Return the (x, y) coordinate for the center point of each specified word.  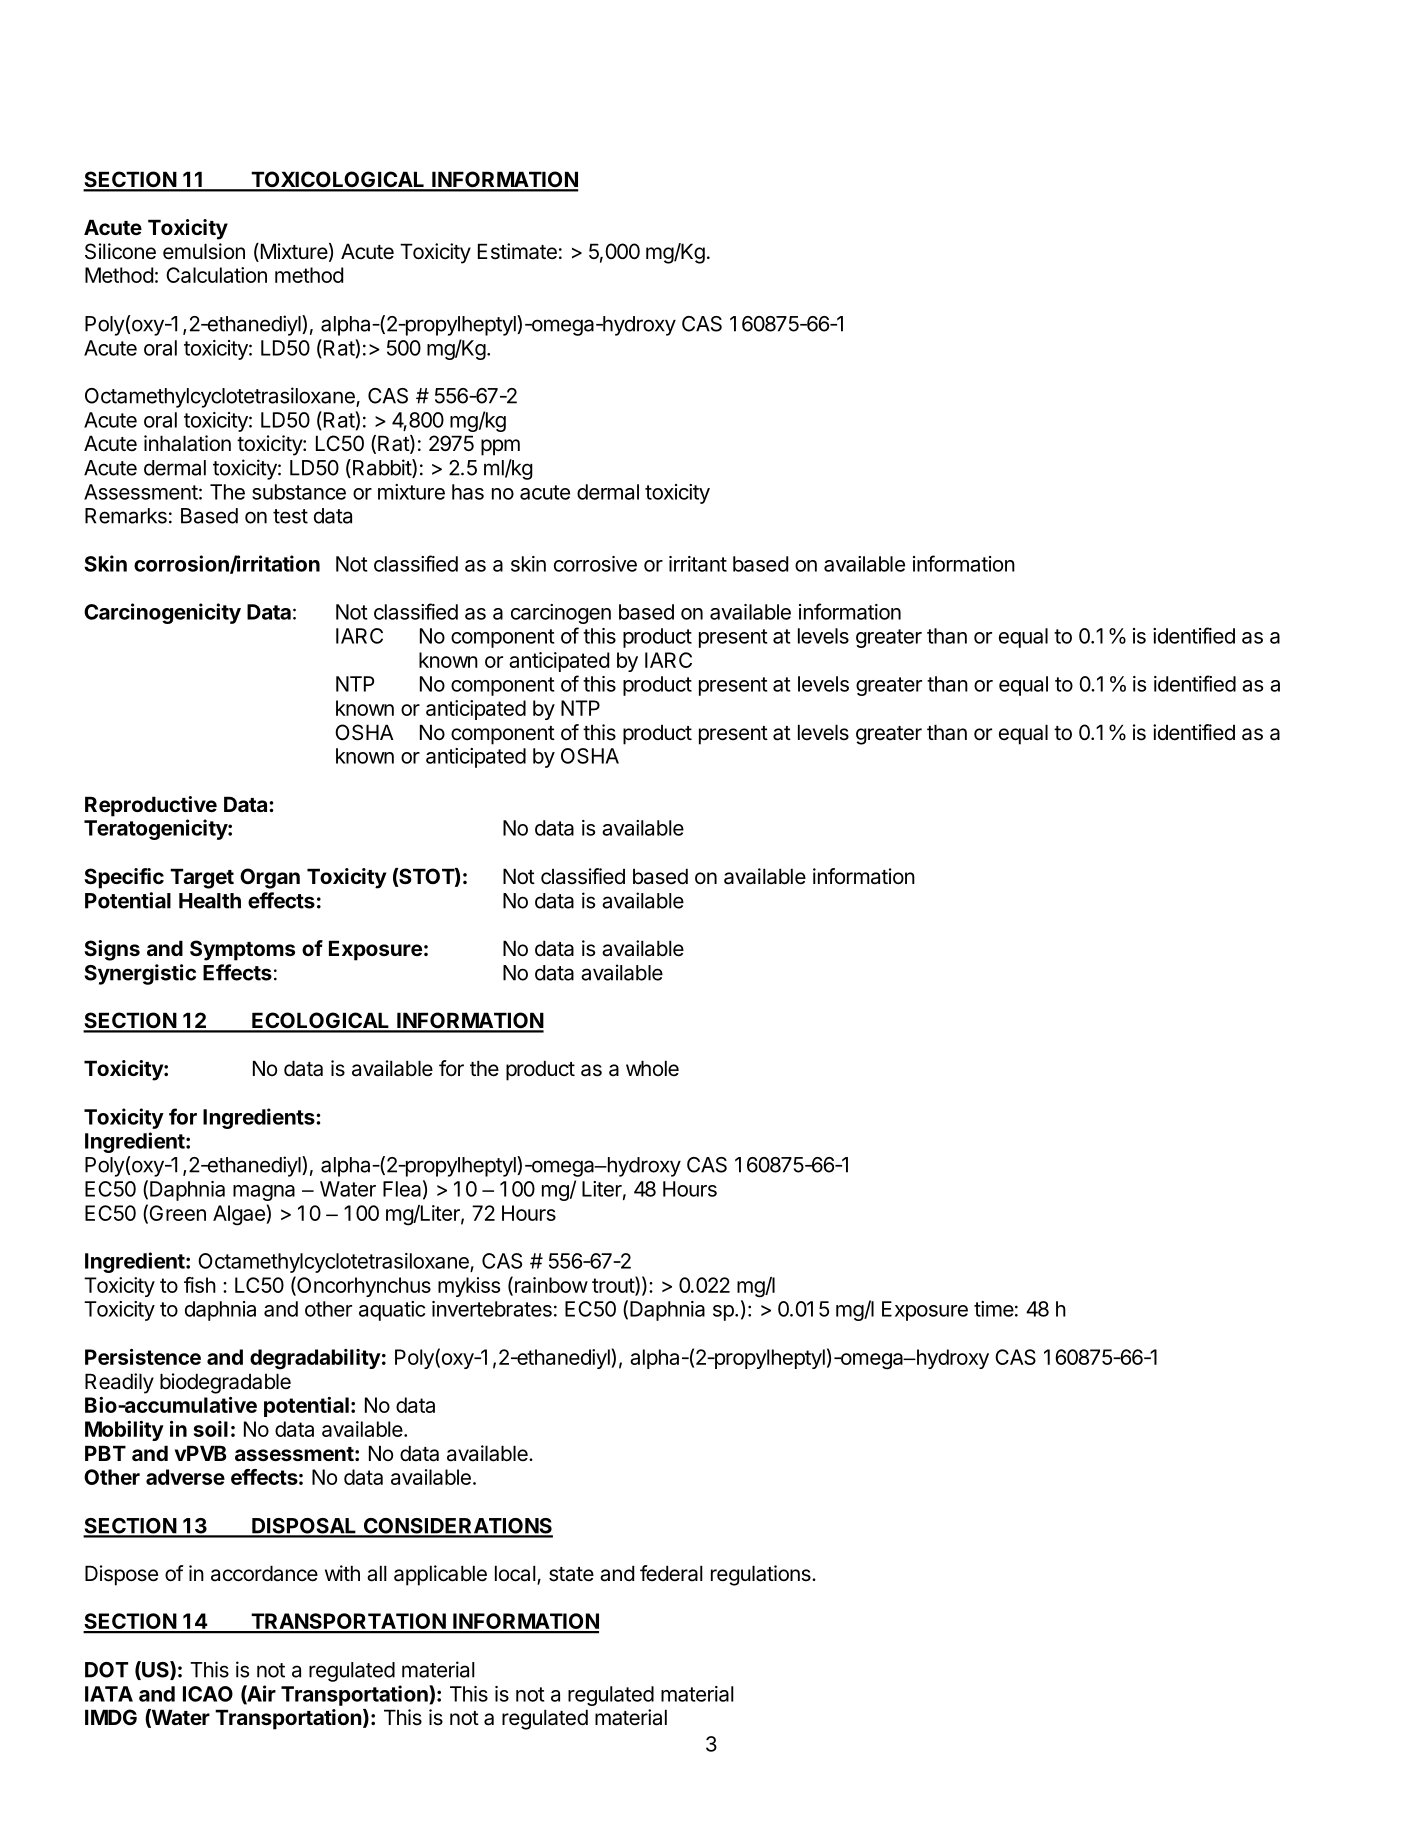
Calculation (216, 275)
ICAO (208, 1694)
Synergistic (140, 974)
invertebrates (492, 1309)
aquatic (392, 1311)
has (468, 492)
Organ (270, 878)
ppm (500, 447)
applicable (440, 1575)
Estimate (517, 251)
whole (652, 1068)
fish (200, 1285)
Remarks (126, 516)
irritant (698, 564)
